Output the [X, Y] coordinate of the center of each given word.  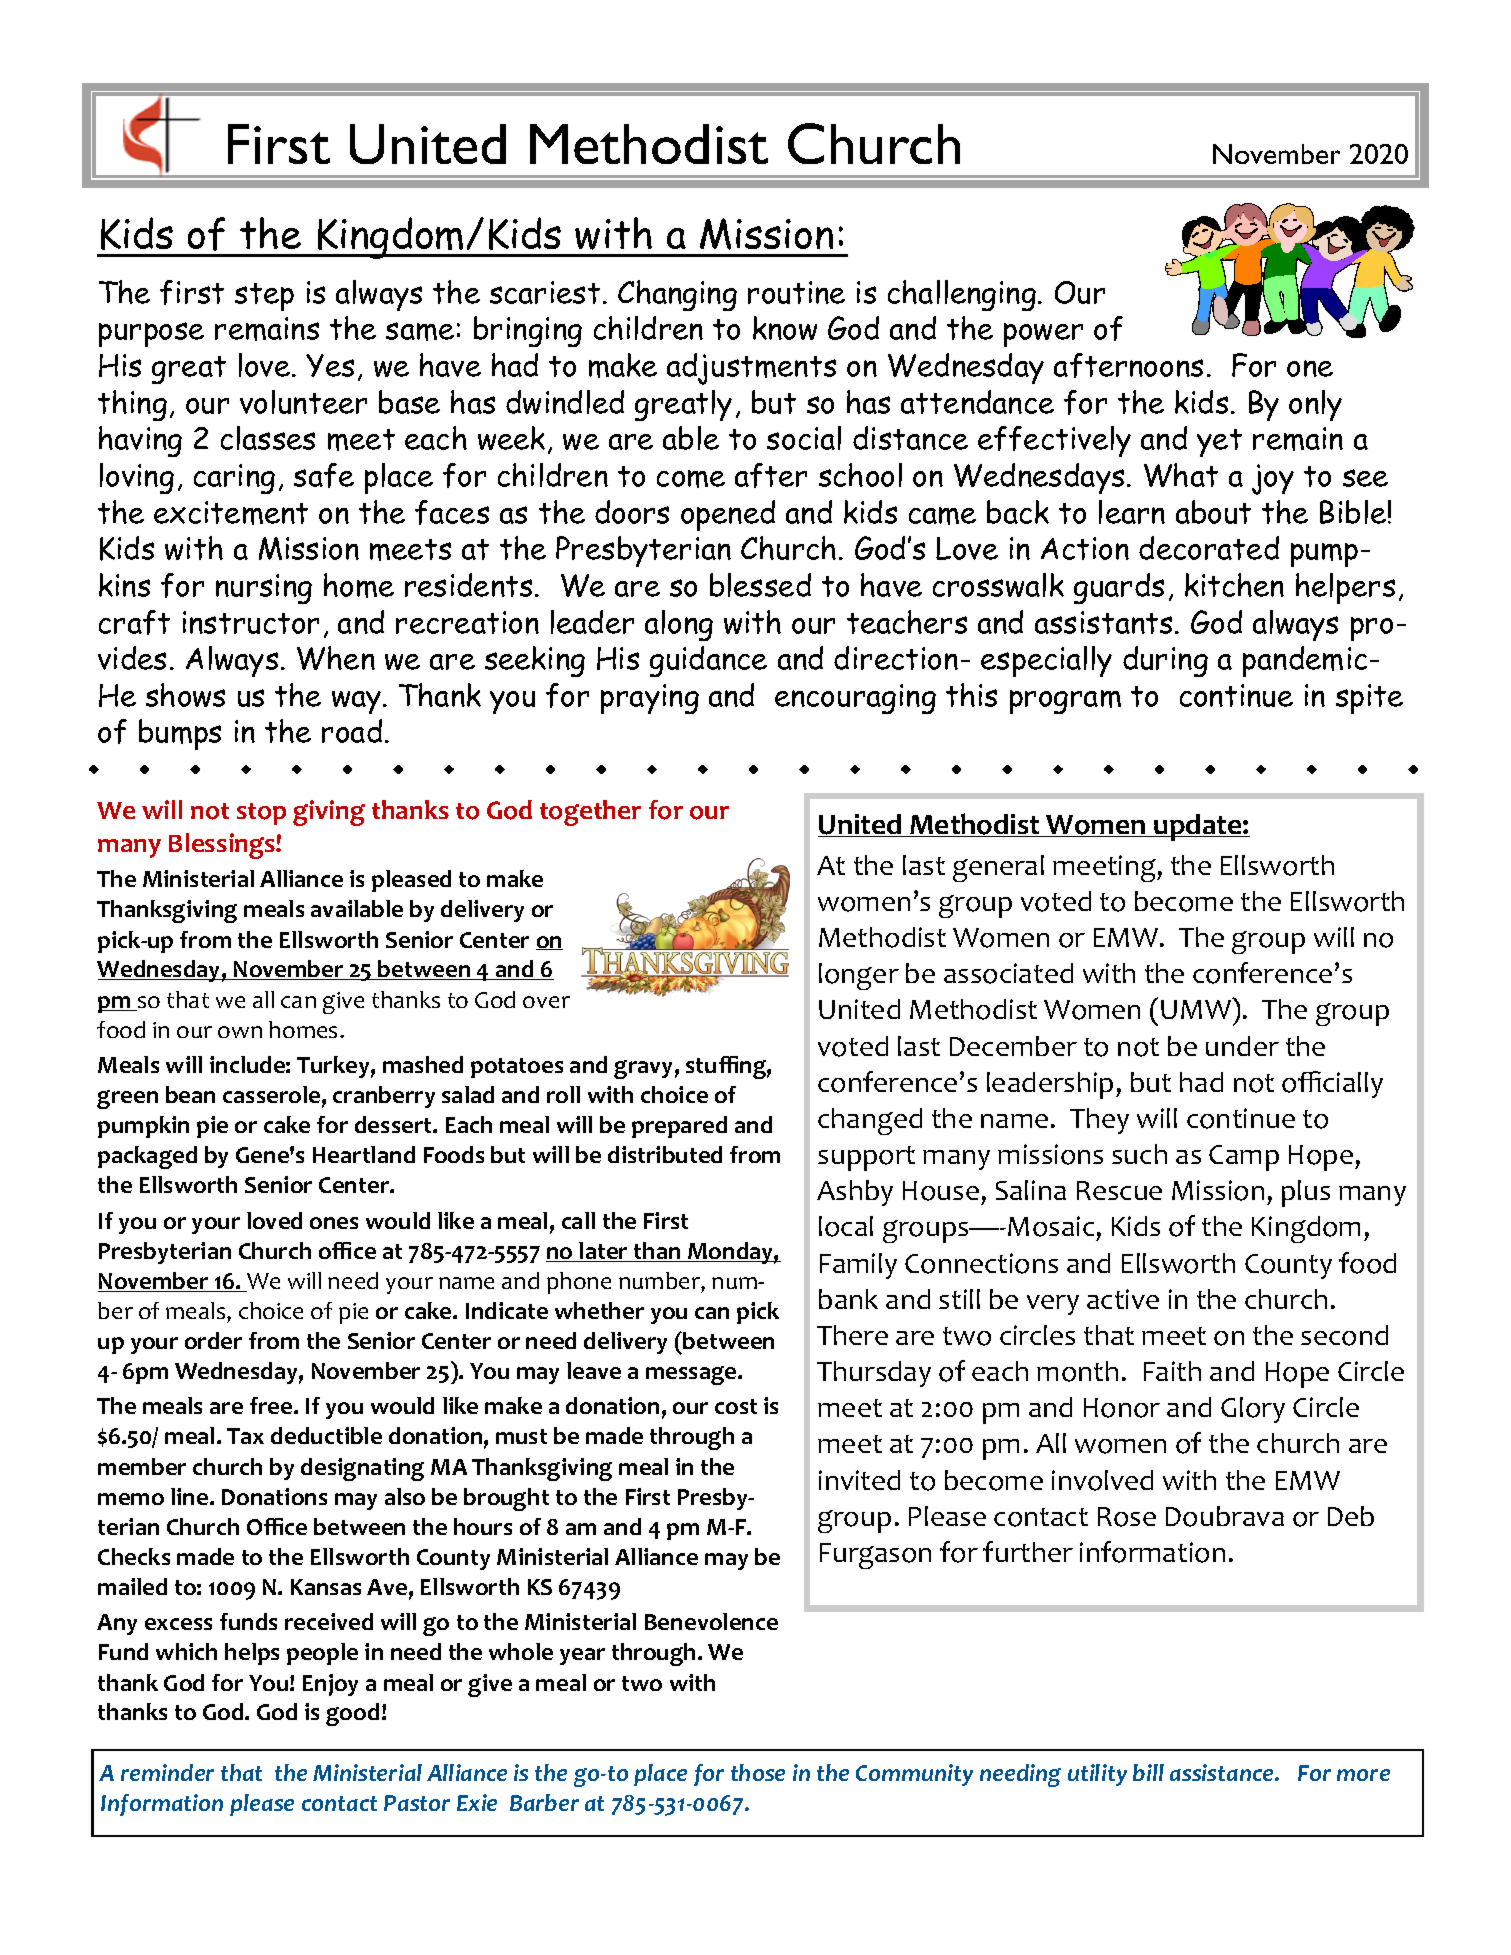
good [352, 1714]
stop [261, 814]
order [213, 1340]
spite [1369, 699]
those [758, 1772]
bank [848, 1299]
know [785, 328]
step [264, 297]
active [1123, 1299]
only [1315, 405]
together [590, 813]
